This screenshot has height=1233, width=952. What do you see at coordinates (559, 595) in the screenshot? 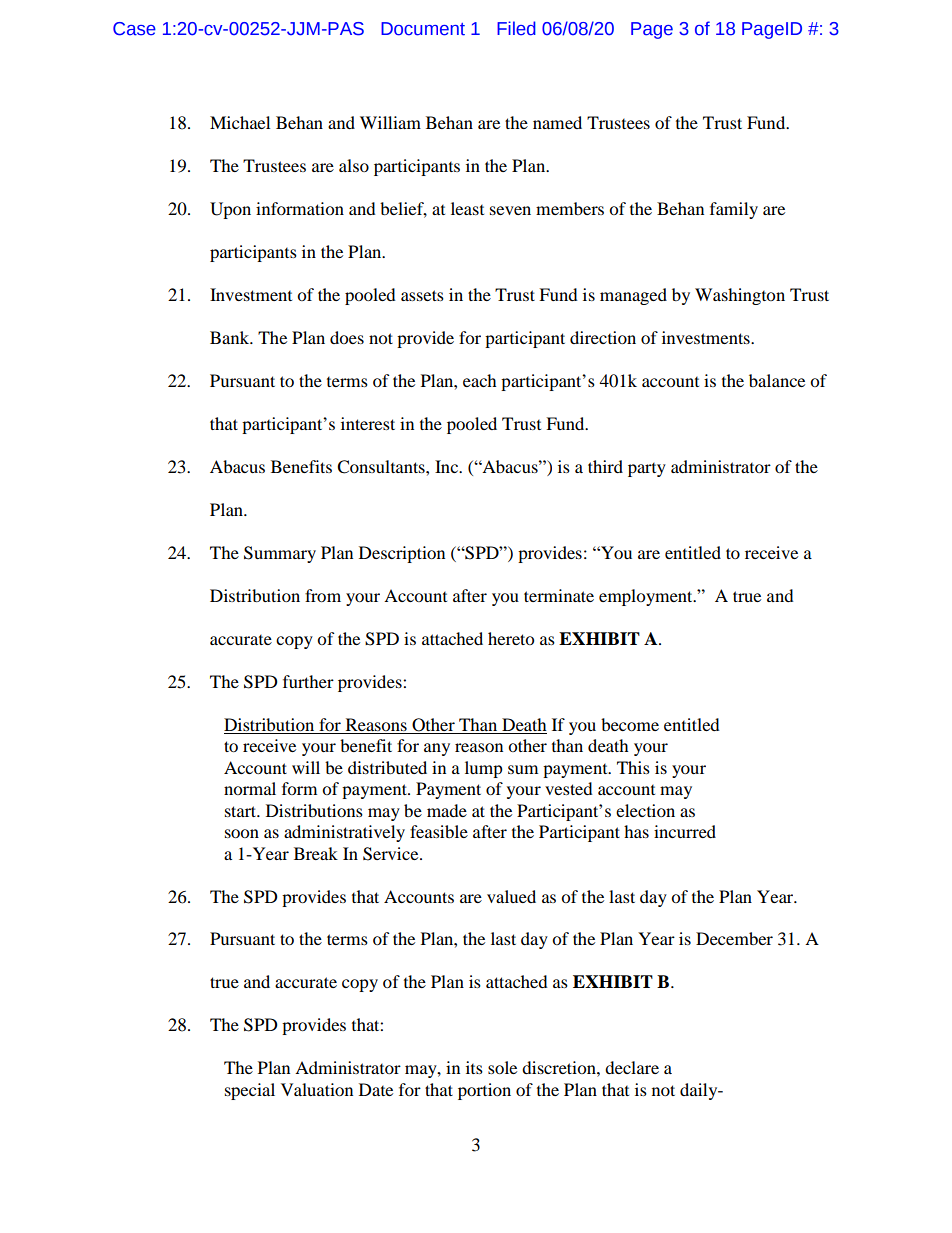
I see `terminate` at bounding box center [559, 595].
